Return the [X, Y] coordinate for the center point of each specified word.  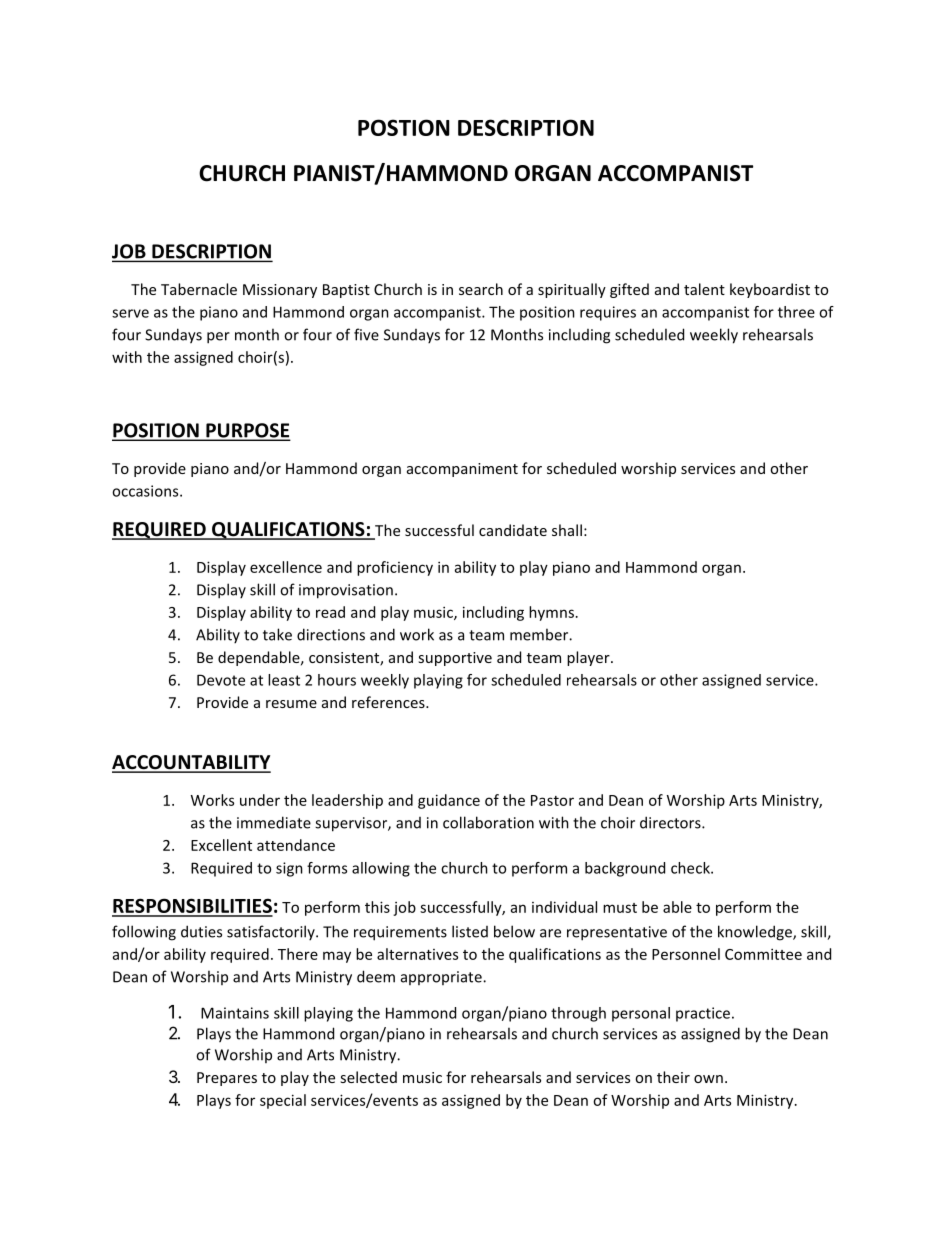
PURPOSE [247, 431]
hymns [551, 613]
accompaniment [462, 470]
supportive [455, 659]
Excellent [221, 845]
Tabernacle [199, 289]
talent [704, 289]
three [796, 312]
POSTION [404, 127]
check [691, 868]
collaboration [488, 822]
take [277, 634]
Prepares [227, 1079]
